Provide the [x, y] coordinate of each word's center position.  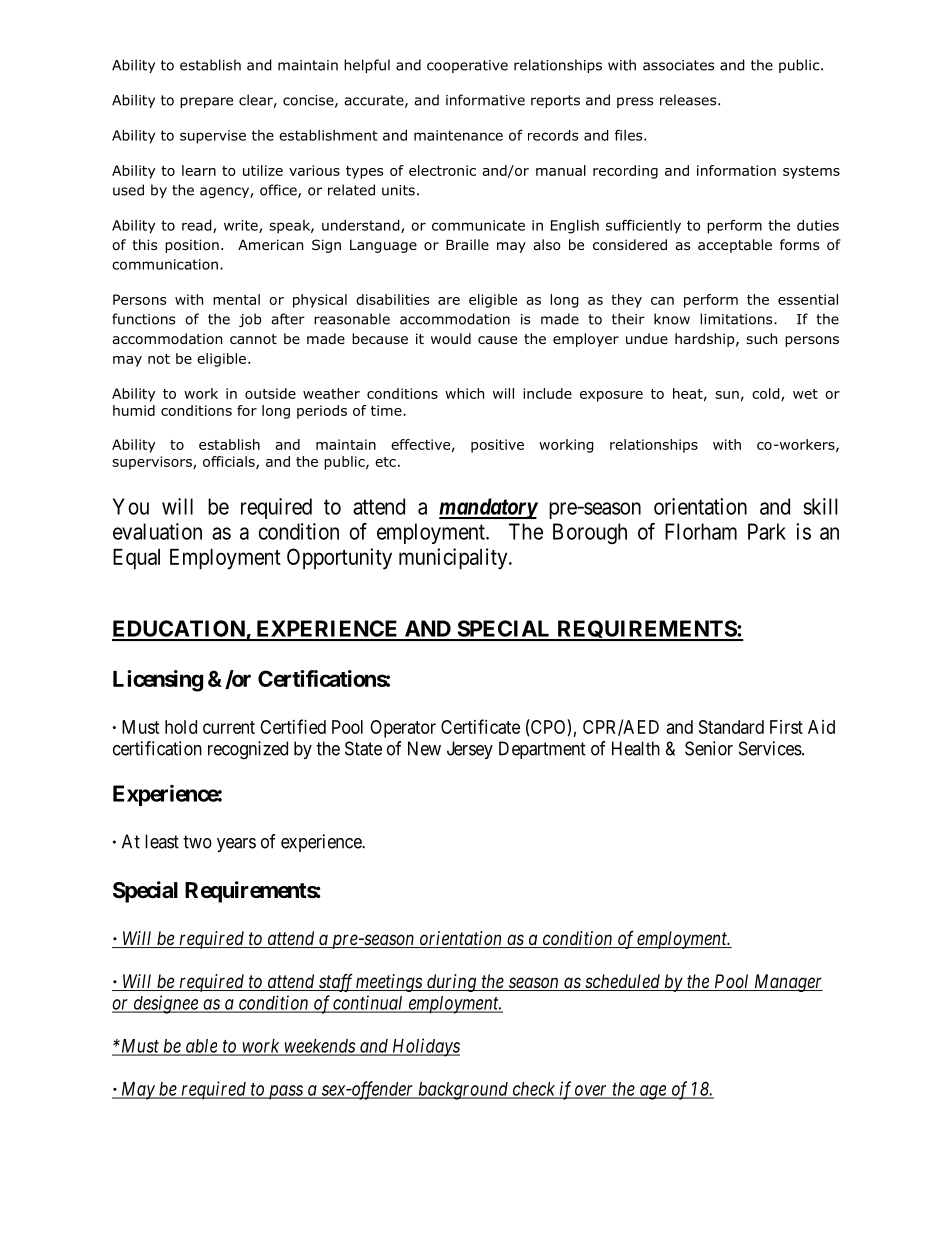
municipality [454, 559]
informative [485, 100]
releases [689, 100]
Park [767, 531]
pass [285, 1092]
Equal [136, 559]
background [463, 1091]
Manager [787, 983]
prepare [206, 102]
